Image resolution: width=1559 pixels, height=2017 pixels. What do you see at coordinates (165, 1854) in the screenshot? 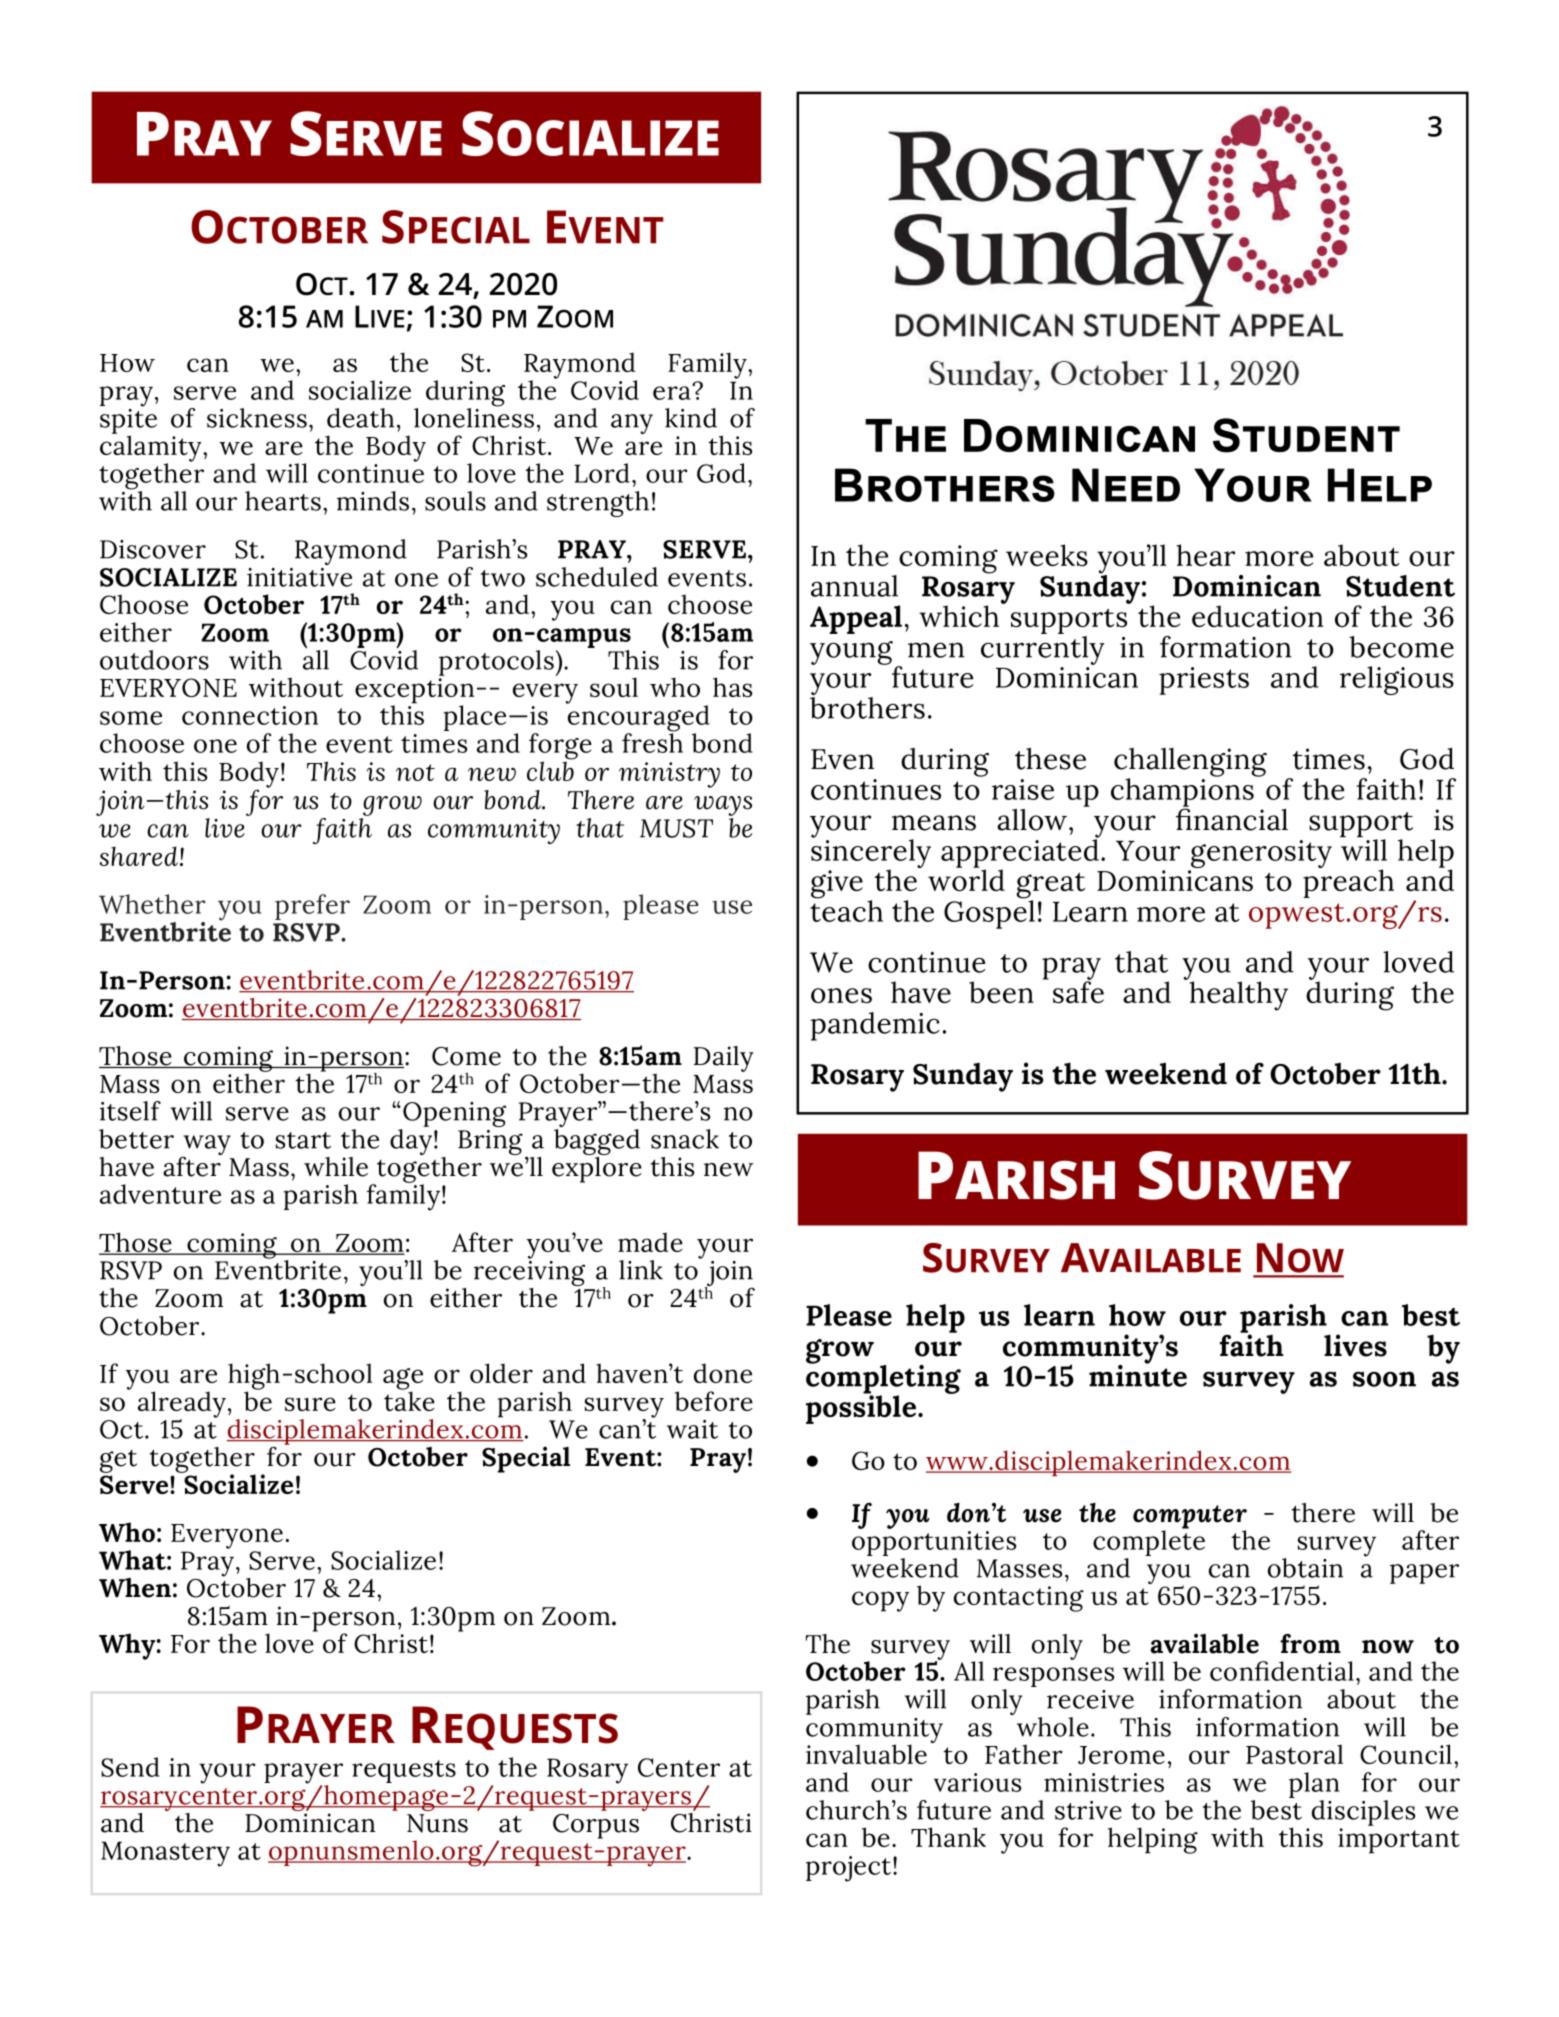
I see `Monastery` at bounding box center [165, 1854].
